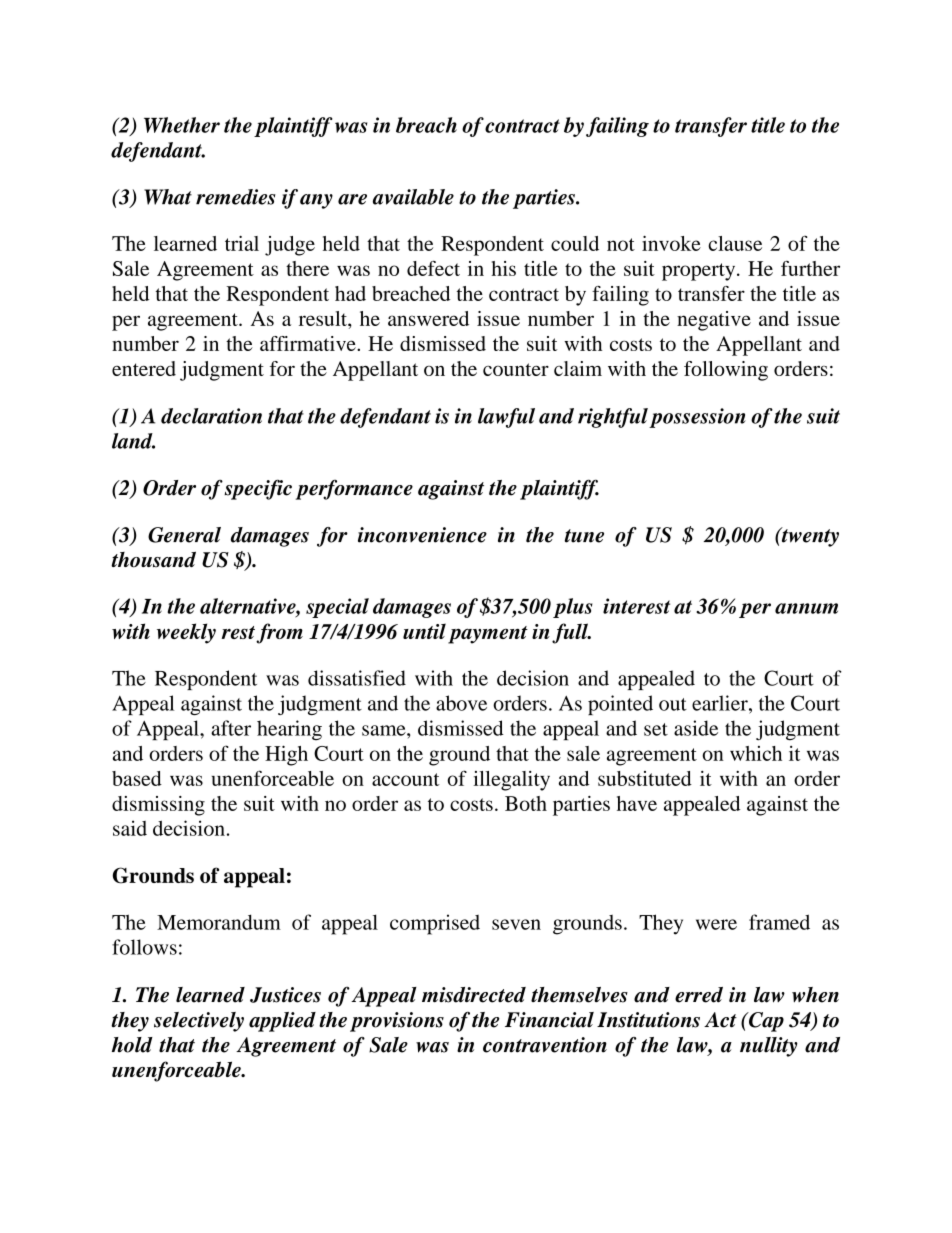 The image size is (952, 1233). Describe the element at coordinates (461, 703) in the image. I see `above` at that location.
